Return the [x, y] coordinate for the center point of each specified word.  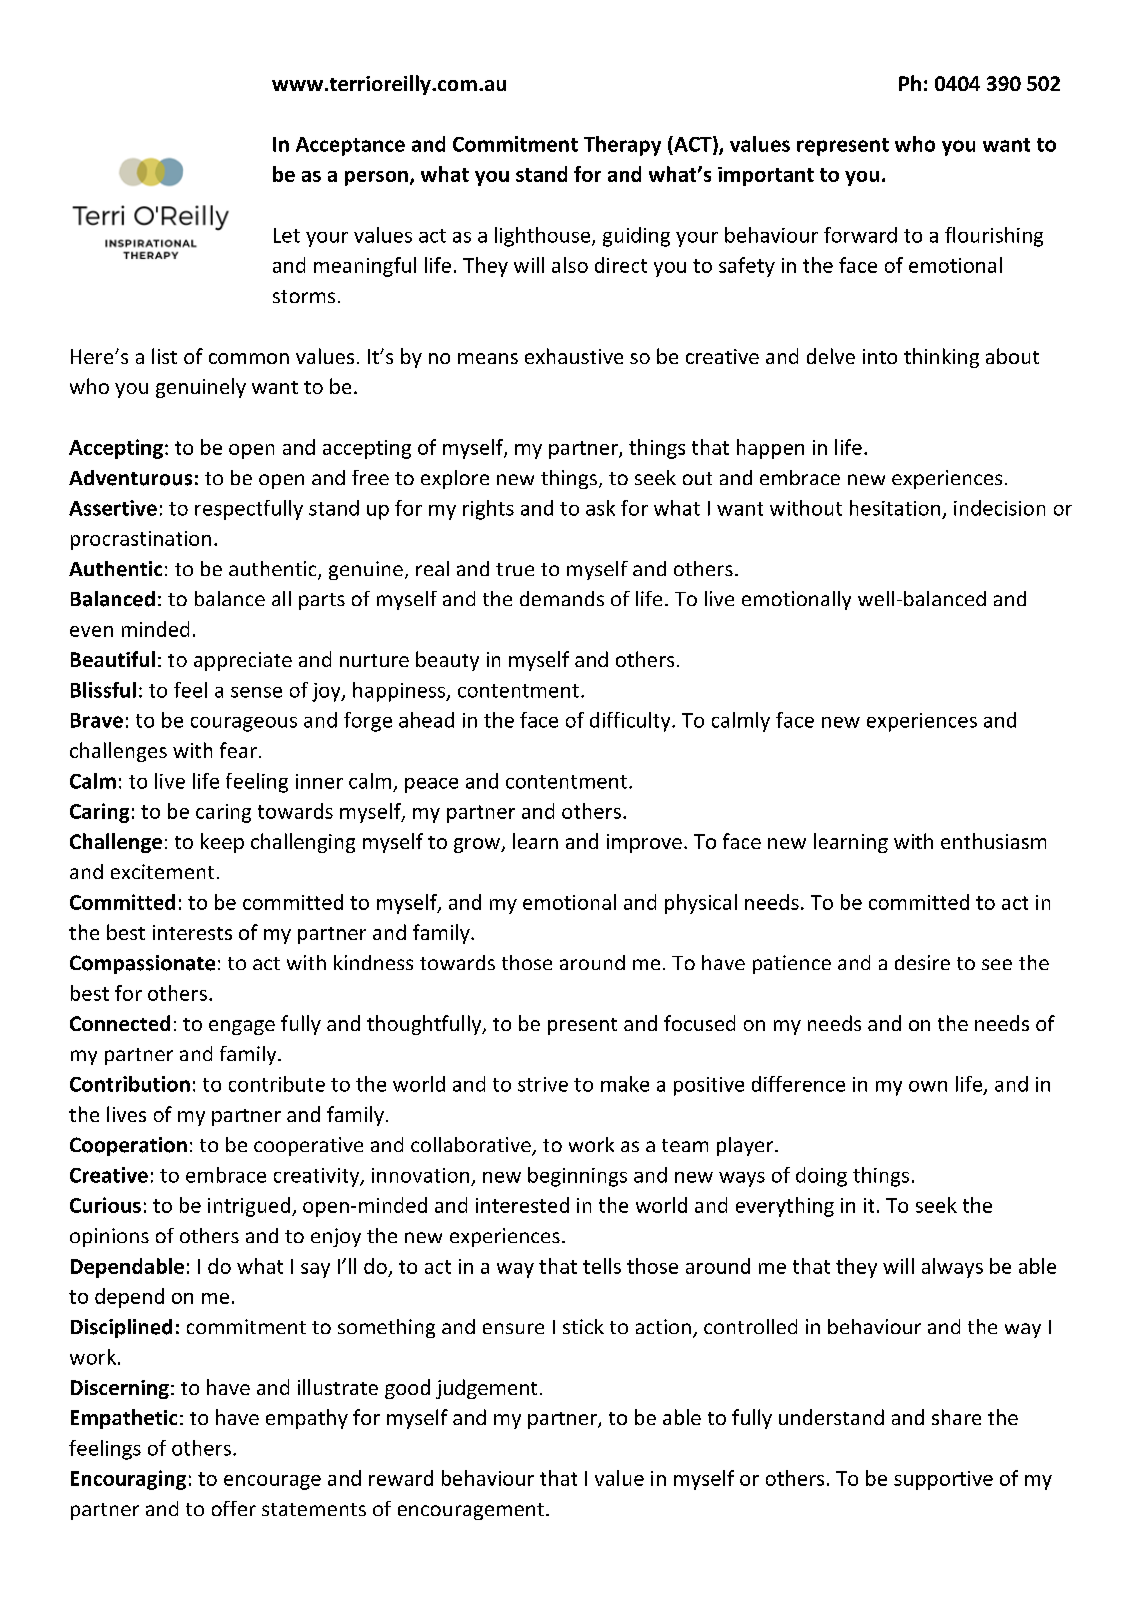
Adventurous [130, 478]
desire [922, 962]
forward [860, 235]
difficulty [631, 722]
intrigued [249, 1207]
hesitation [895, 508]
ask [600, 508]
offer [234, 1508]
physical [701, 904]
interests [192, 932]
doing [821, 1177]
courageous [244, 724]
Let [287, 235]
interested [522, 1205]
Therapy [622, 146]
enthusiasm [993, 841]
